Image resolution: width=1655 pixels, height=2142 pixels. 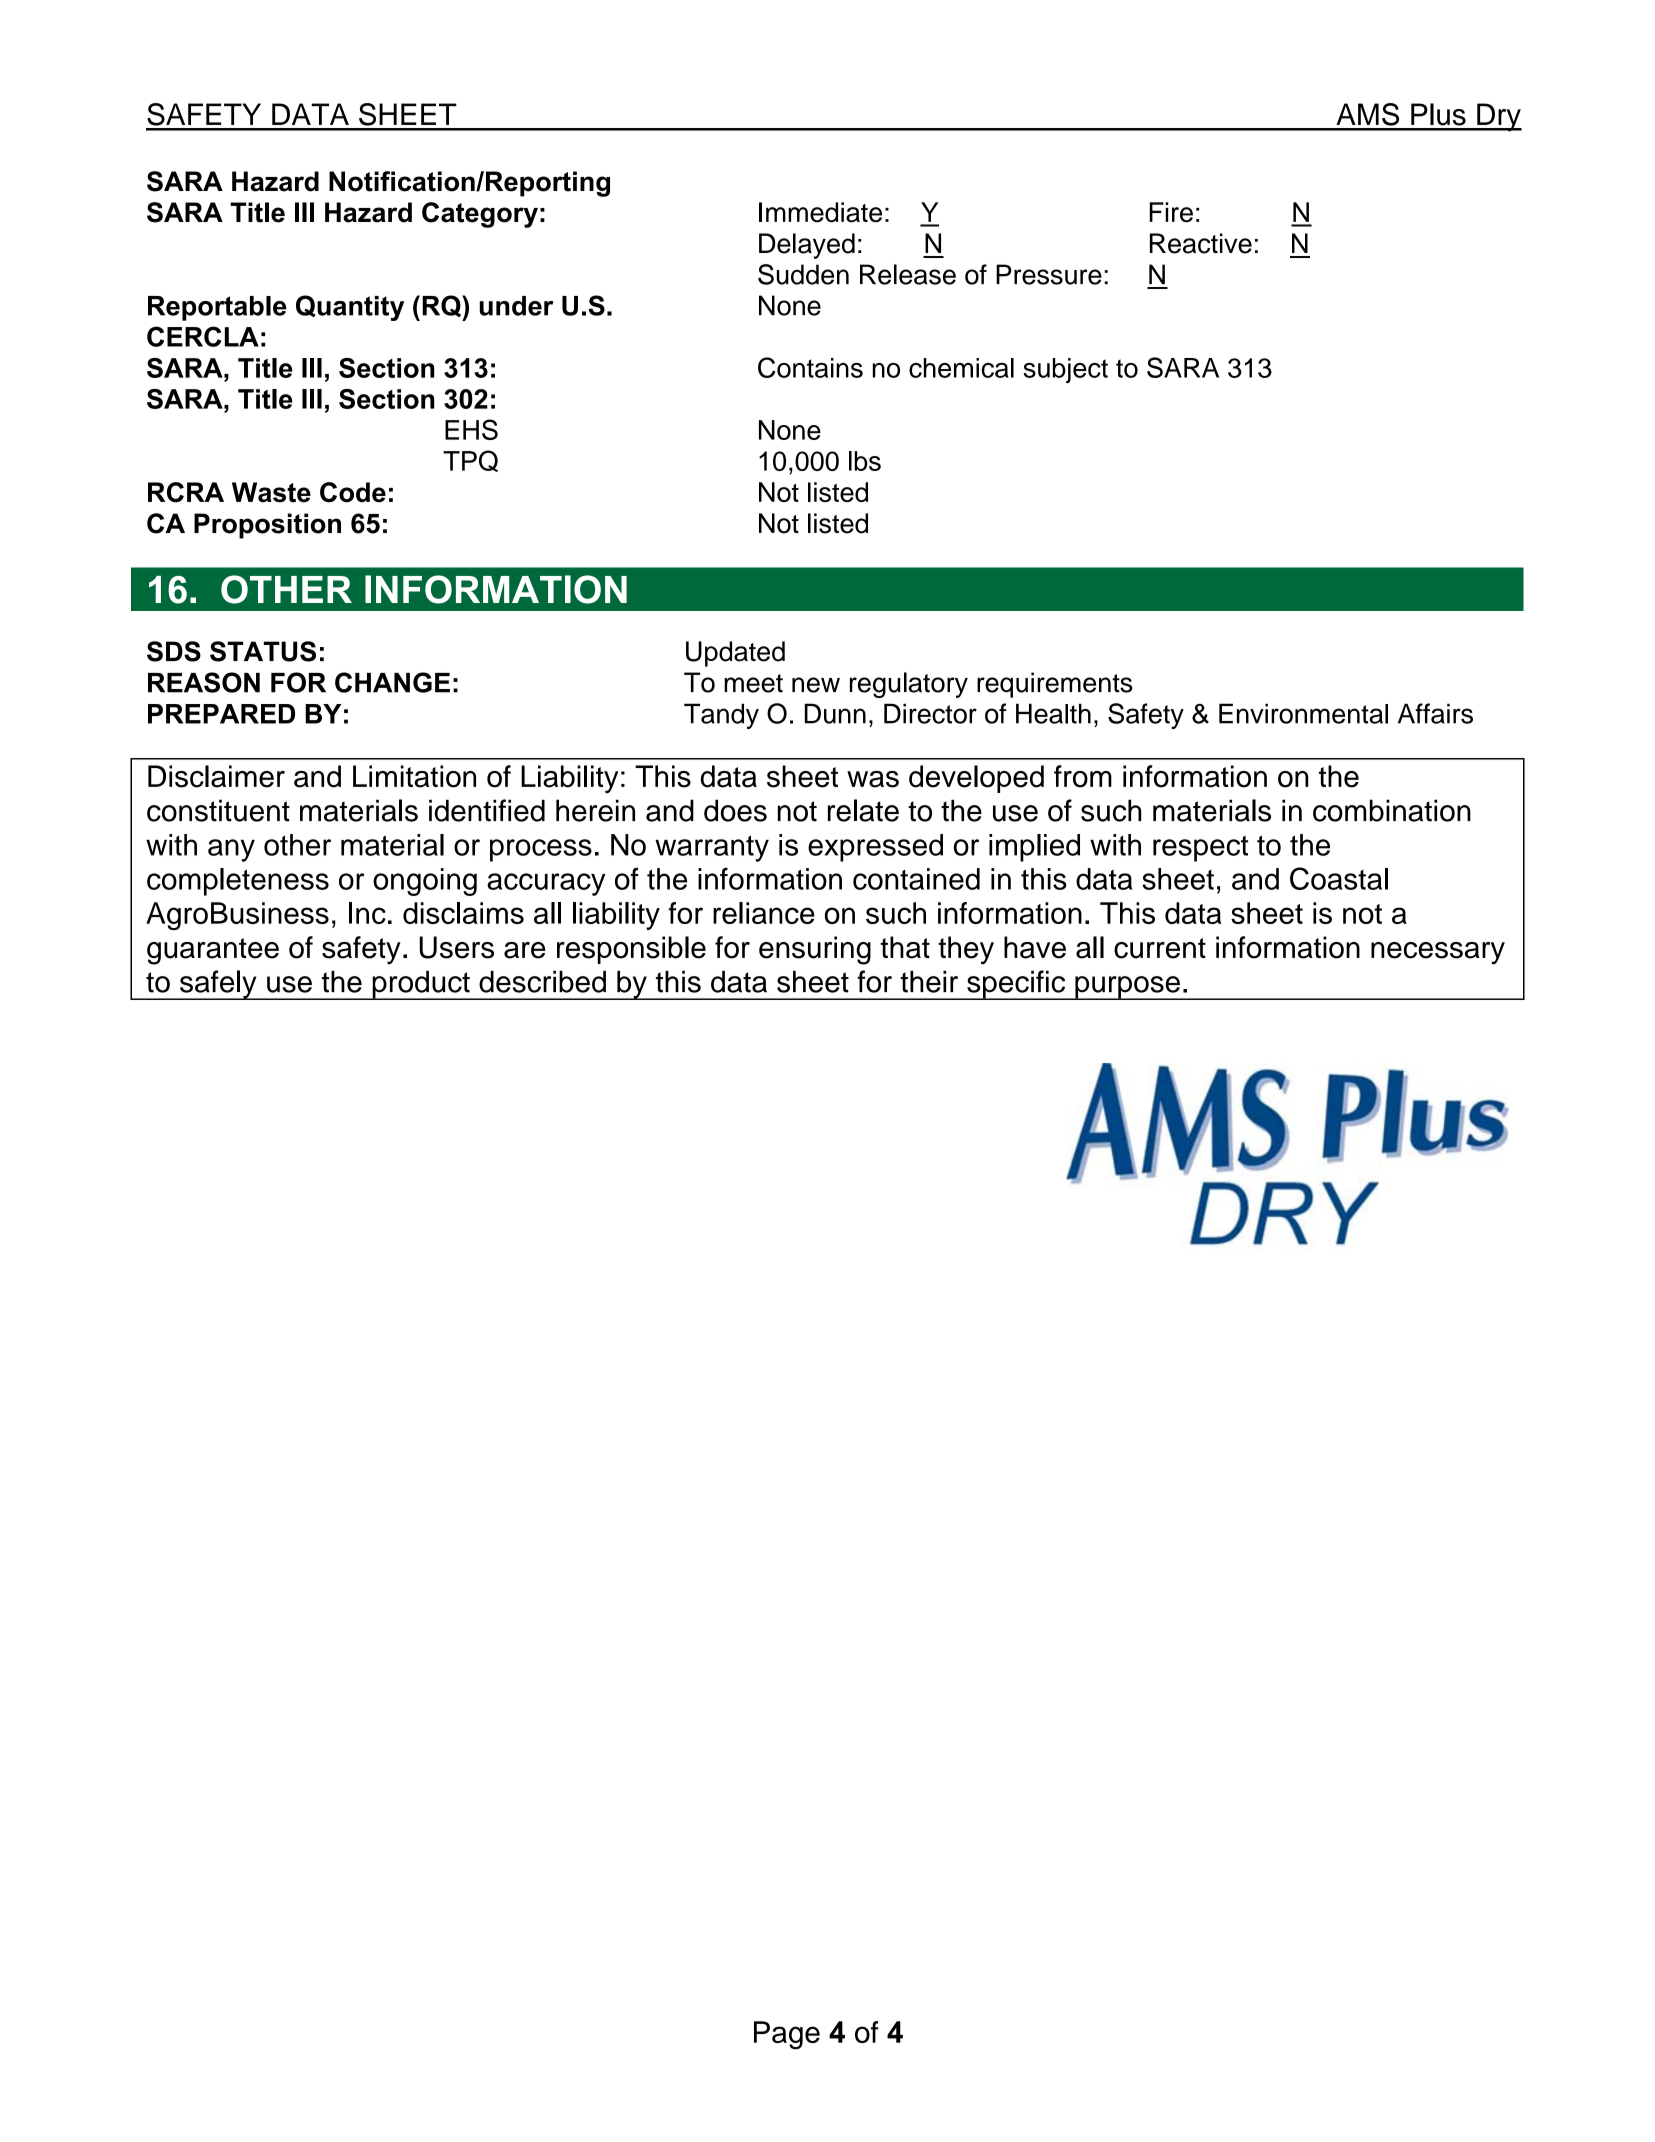 What do you see at coordinates (414, 776) in the screenshot?
I see `Limitation` at bounding box center [414, 776].
